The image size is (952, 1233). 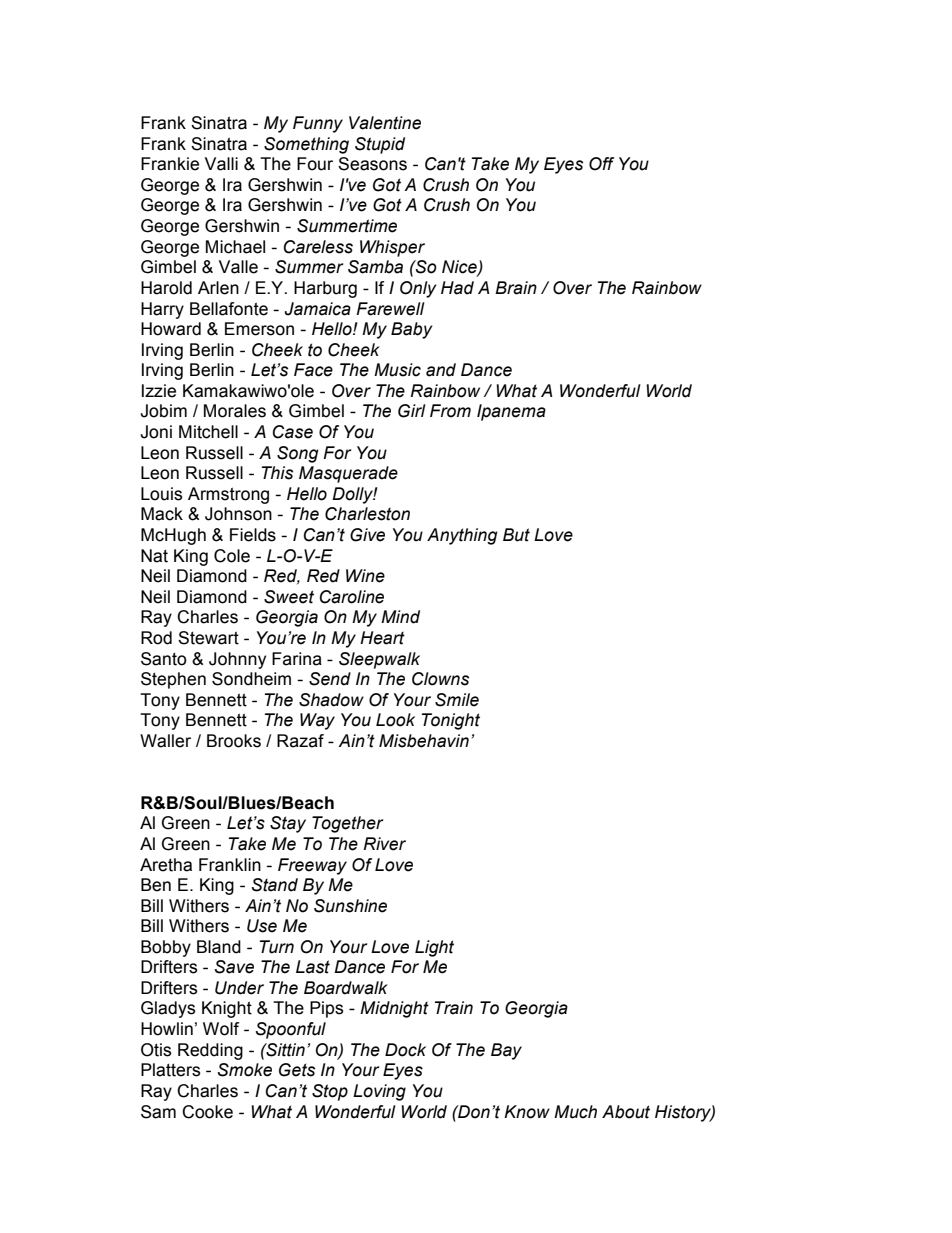 What do you see at coordinates (380, 145) in the document?
I see `Stupid` at bounding box center [380, 145].
